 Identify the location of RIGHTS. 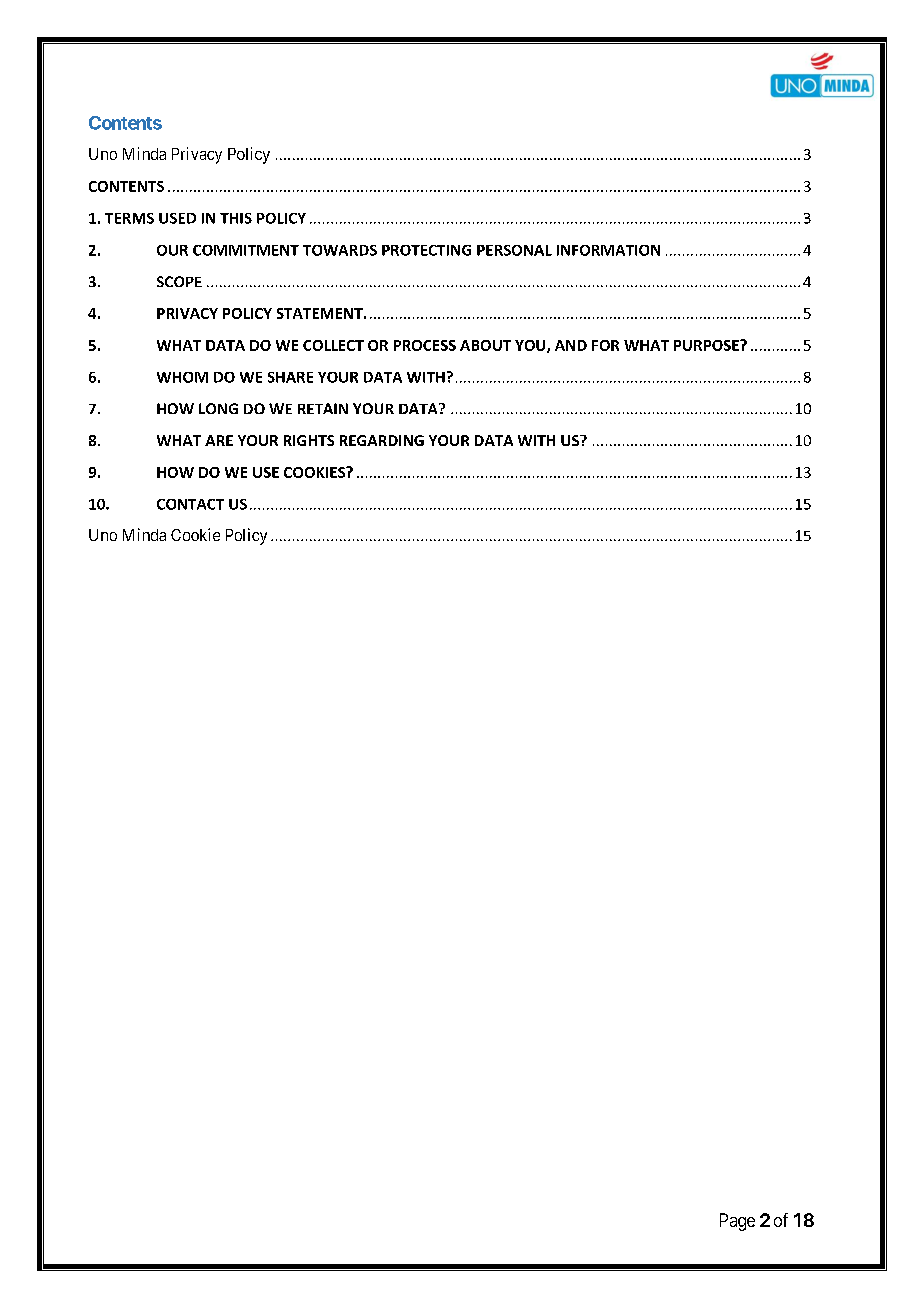
(309, 440).
